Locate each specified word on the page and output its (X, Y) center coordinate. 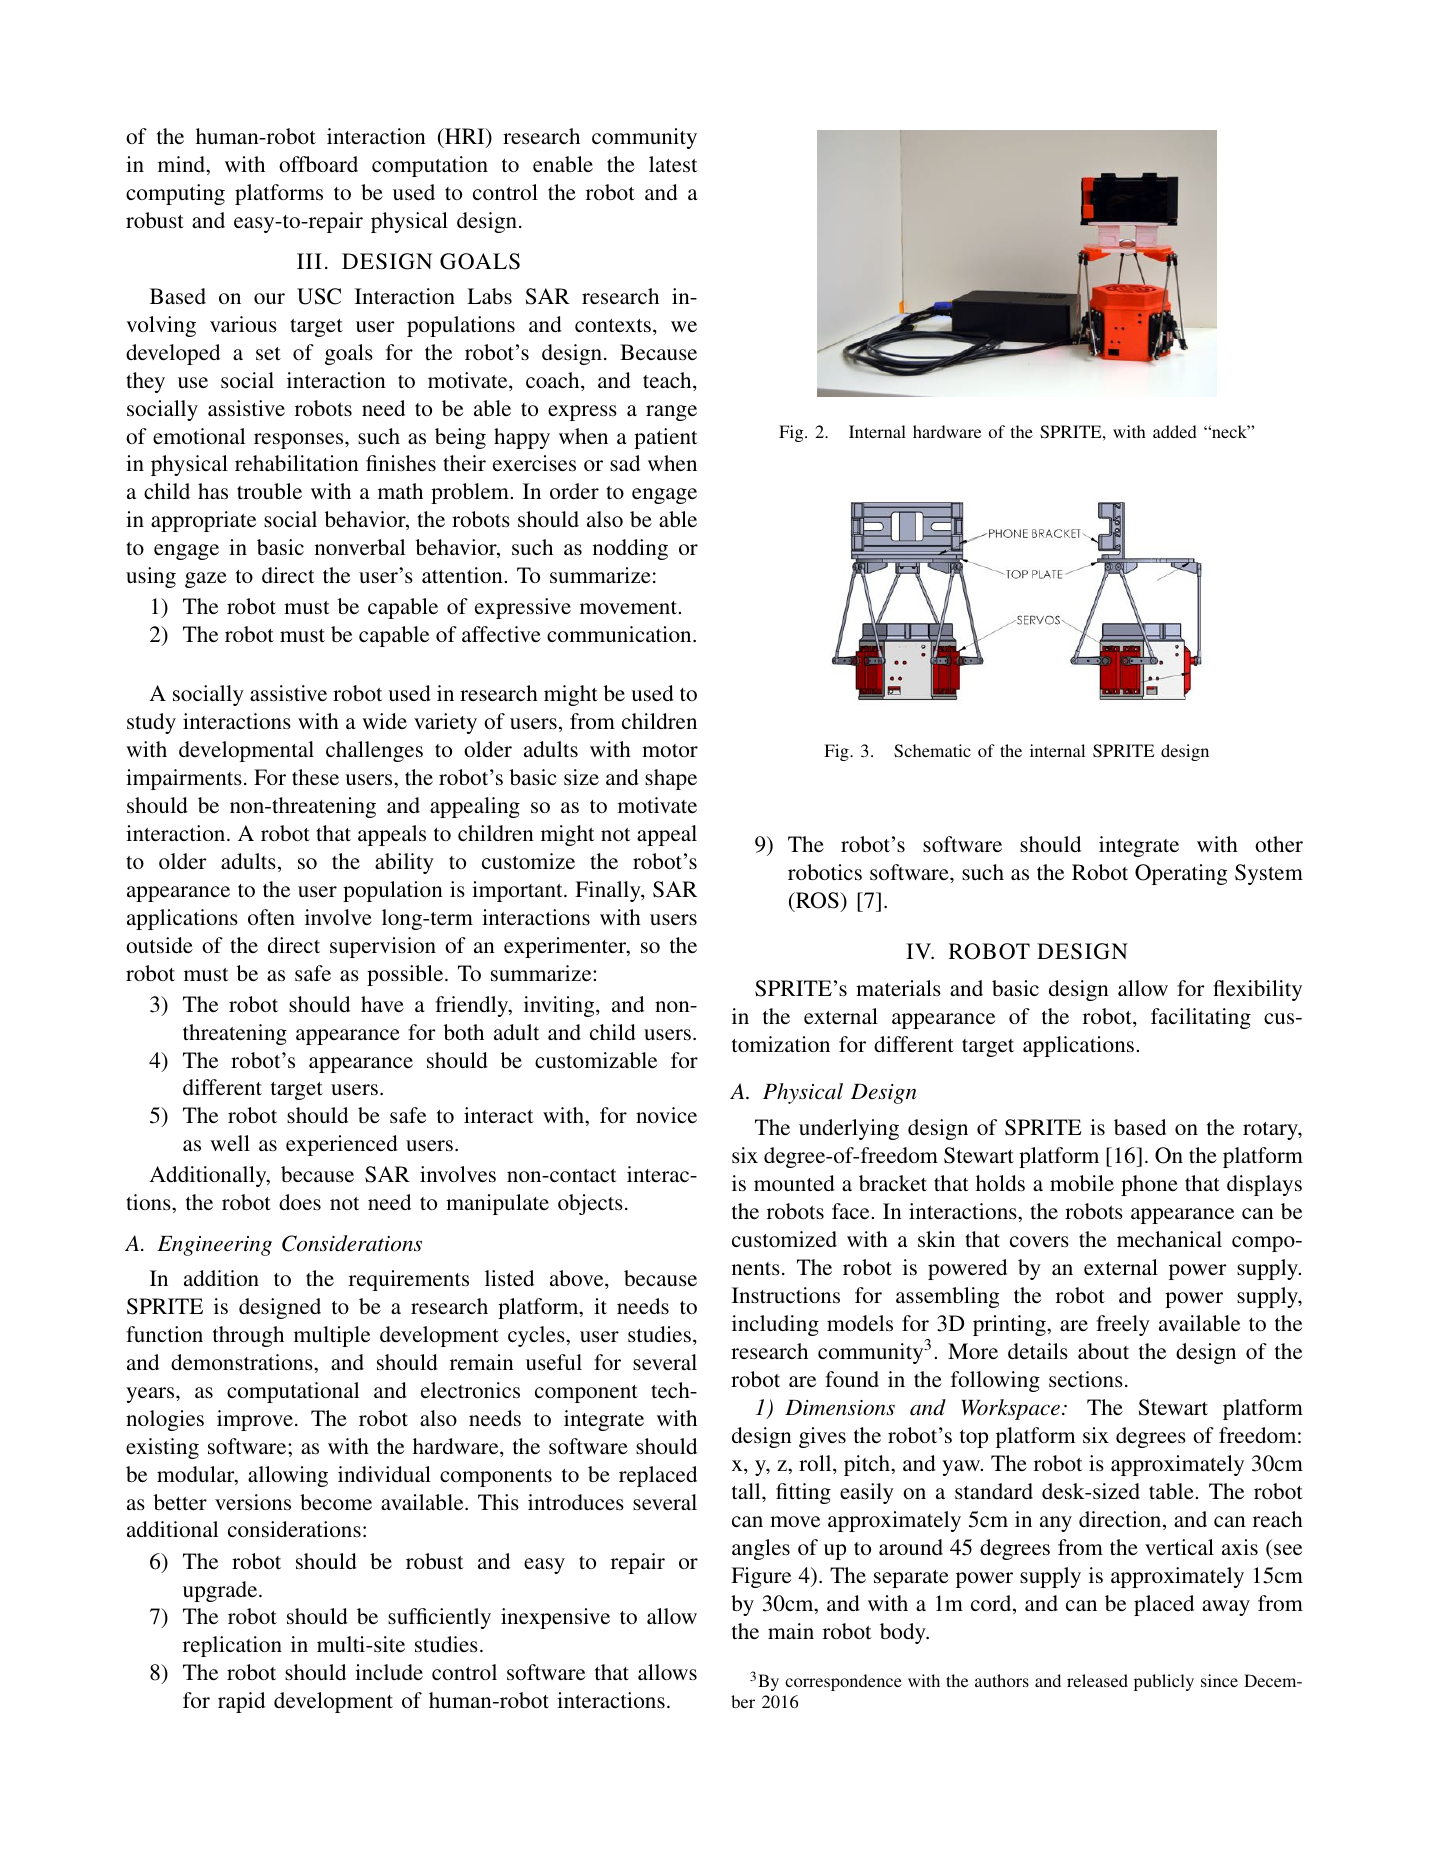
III (309, 261)
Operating (1181, 874)
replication (232, 1646)
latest (673, 164)
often (271, 917)
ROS (817, 900)
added (1175, 431)
